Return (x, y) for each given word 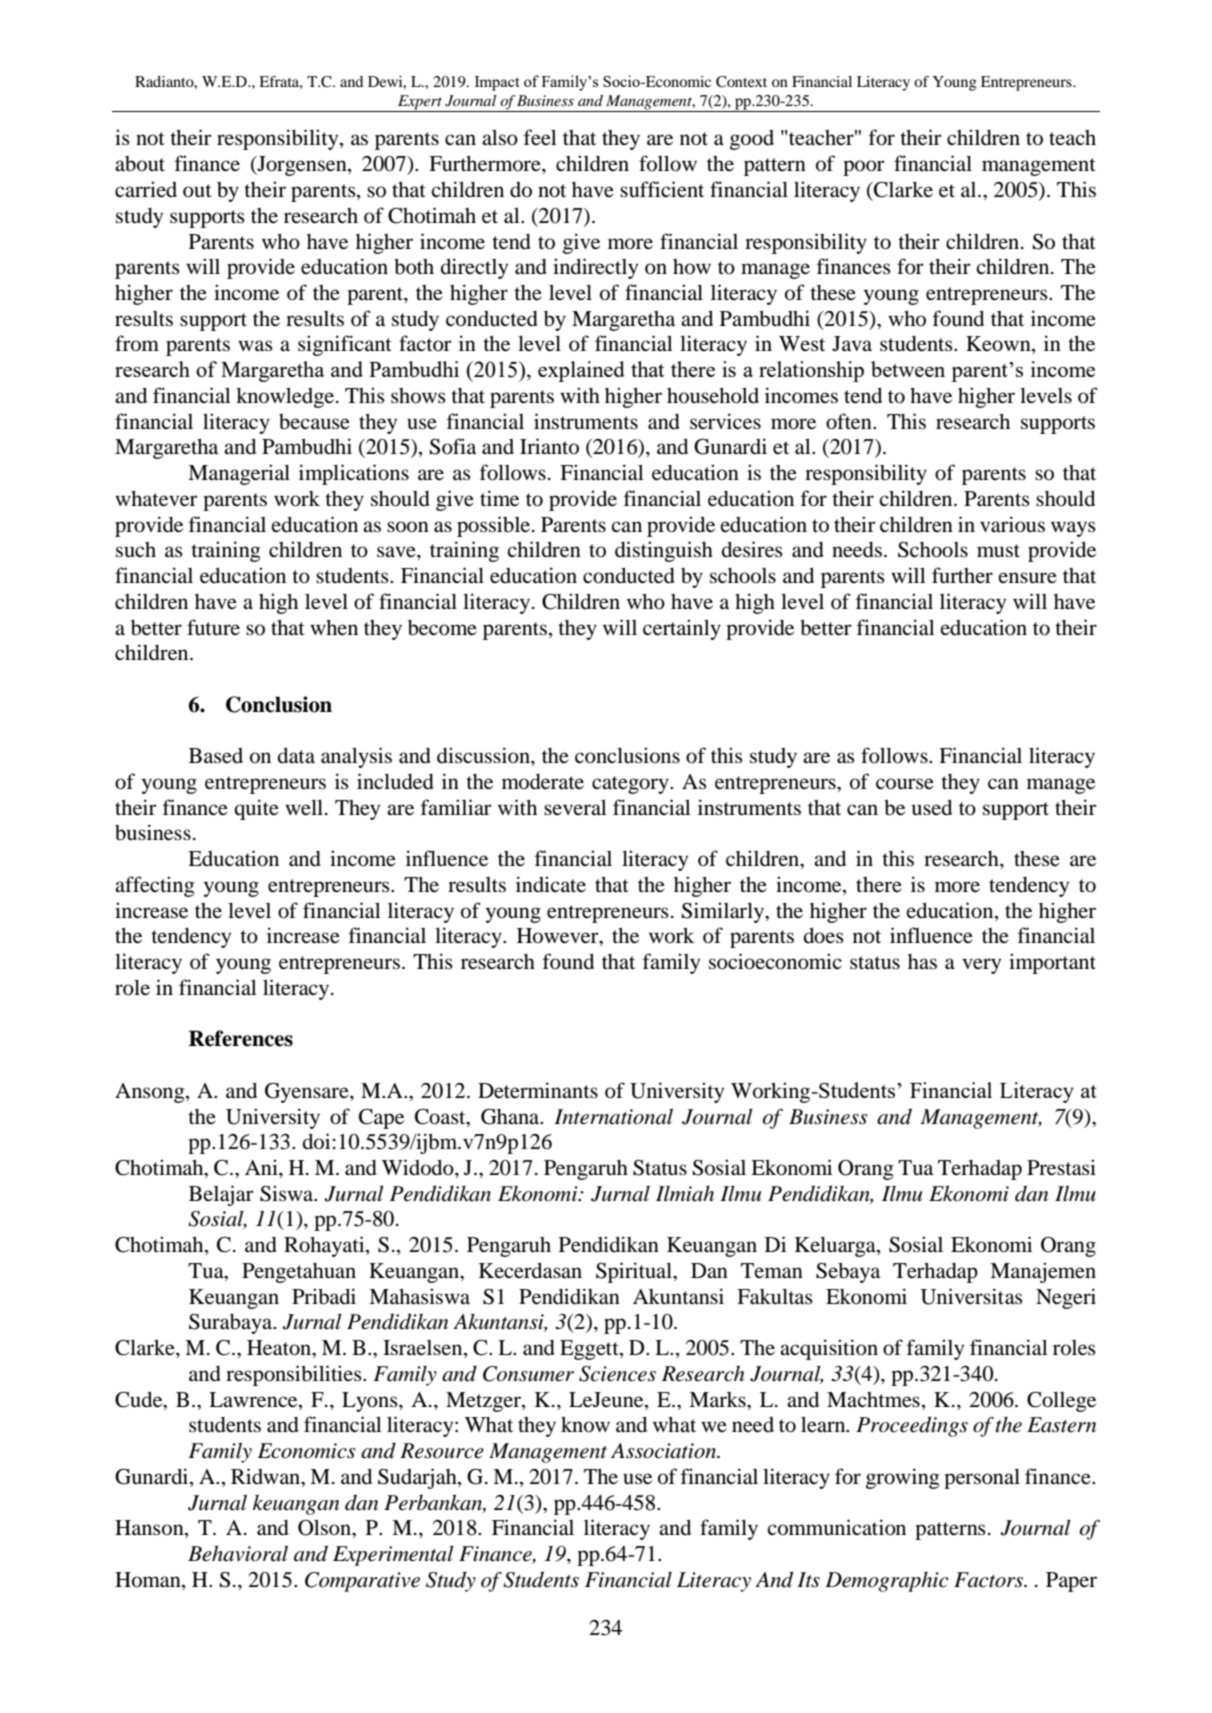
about (140, 164)
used (932, 807)
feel (540, 137)
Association (665, 1451)
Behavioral (238, 1553)
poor (864, 168)
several (575, 807)
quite (256, 809)
